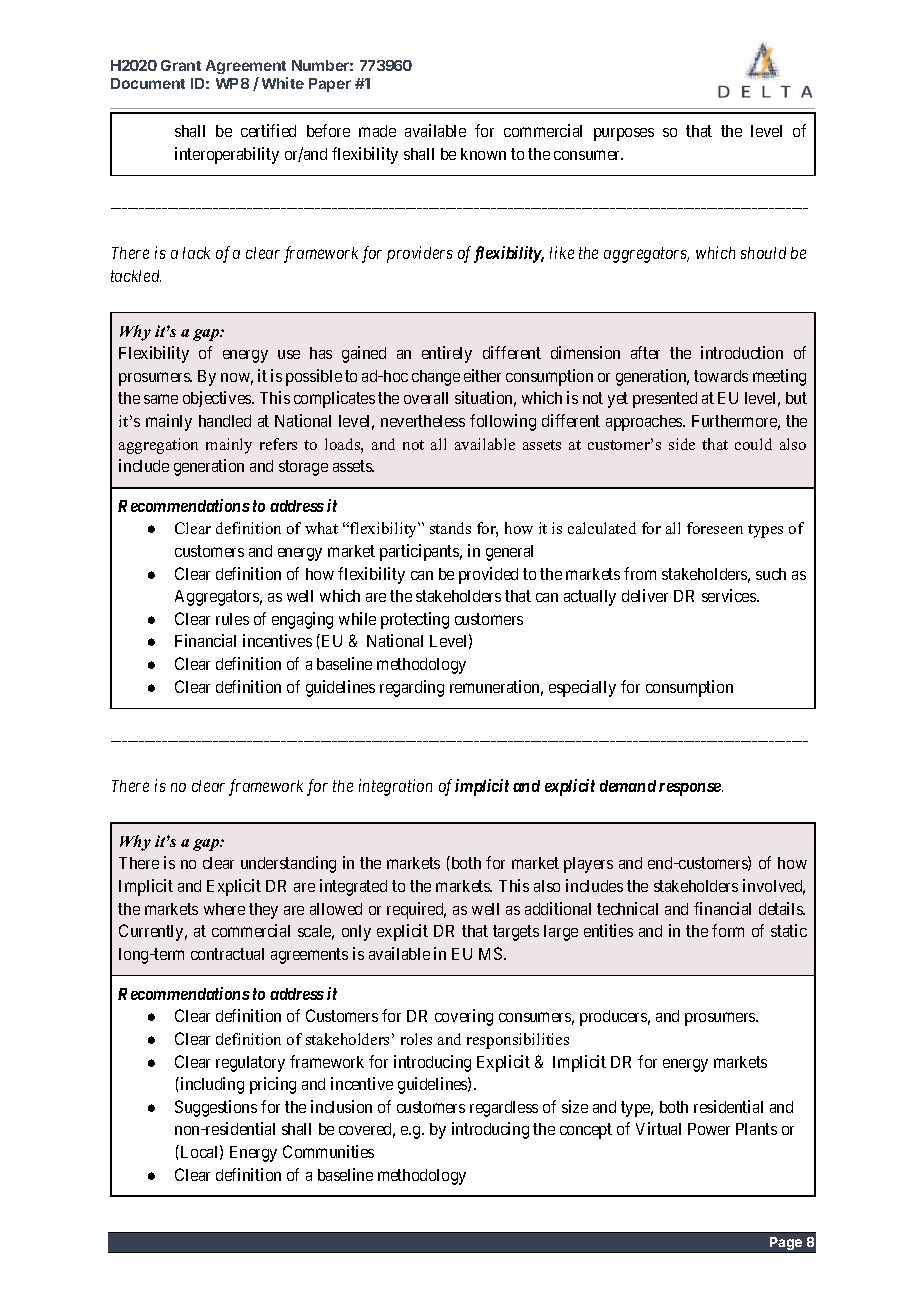 The height and width of the page is (1308, 924). What do you see at coordinates (742, 352) in the page?
I see `introduction` at bounding box center [742, 352].
